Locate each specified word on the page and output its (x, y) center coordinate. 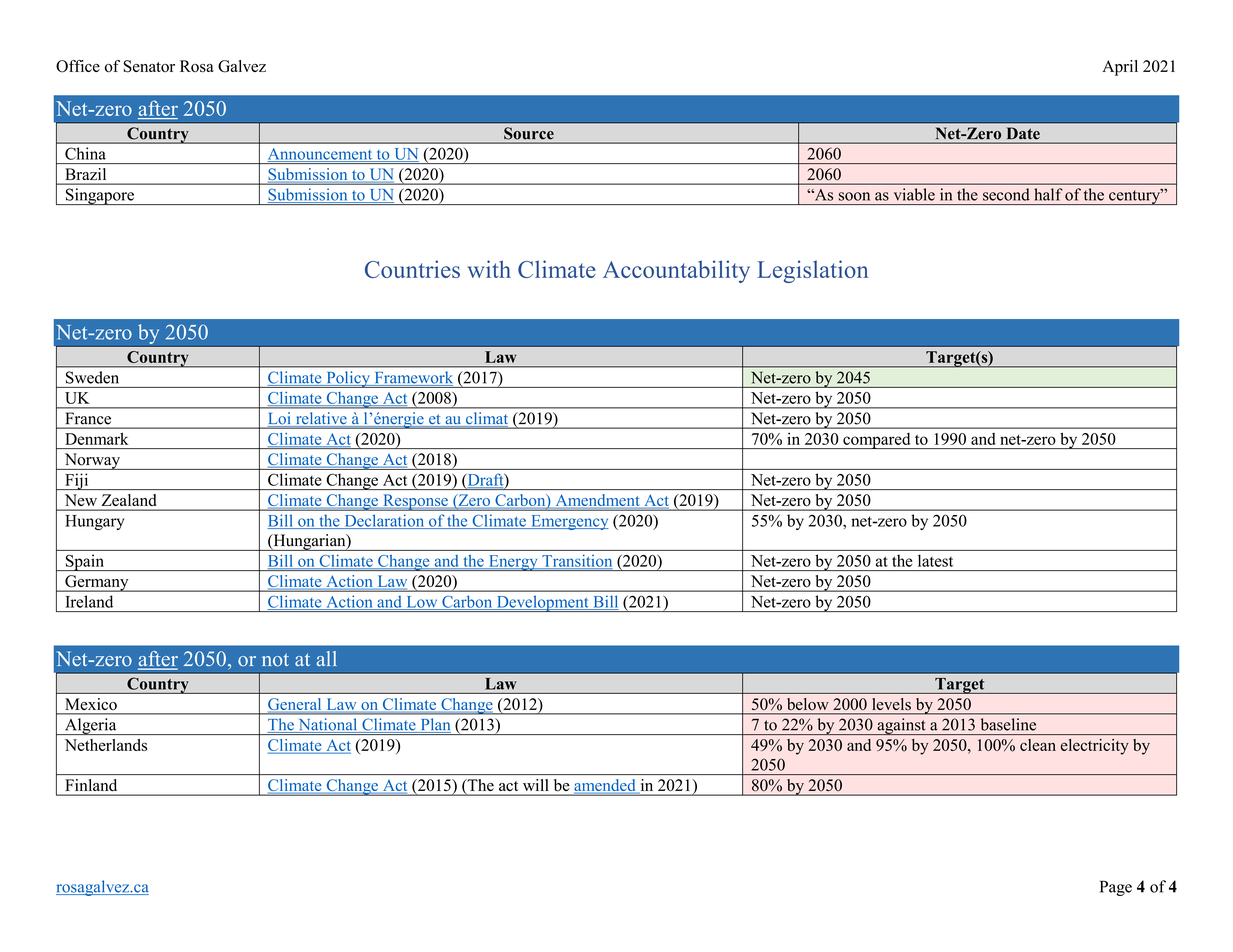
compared (877, 441)
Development (542, 603)
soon (854, 196)
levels (891, 705)
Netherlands (106, 745)
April (1120, 68)
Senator (149, 66)
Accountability (676, 271)
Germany (97, 583)
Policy (348, 379)
